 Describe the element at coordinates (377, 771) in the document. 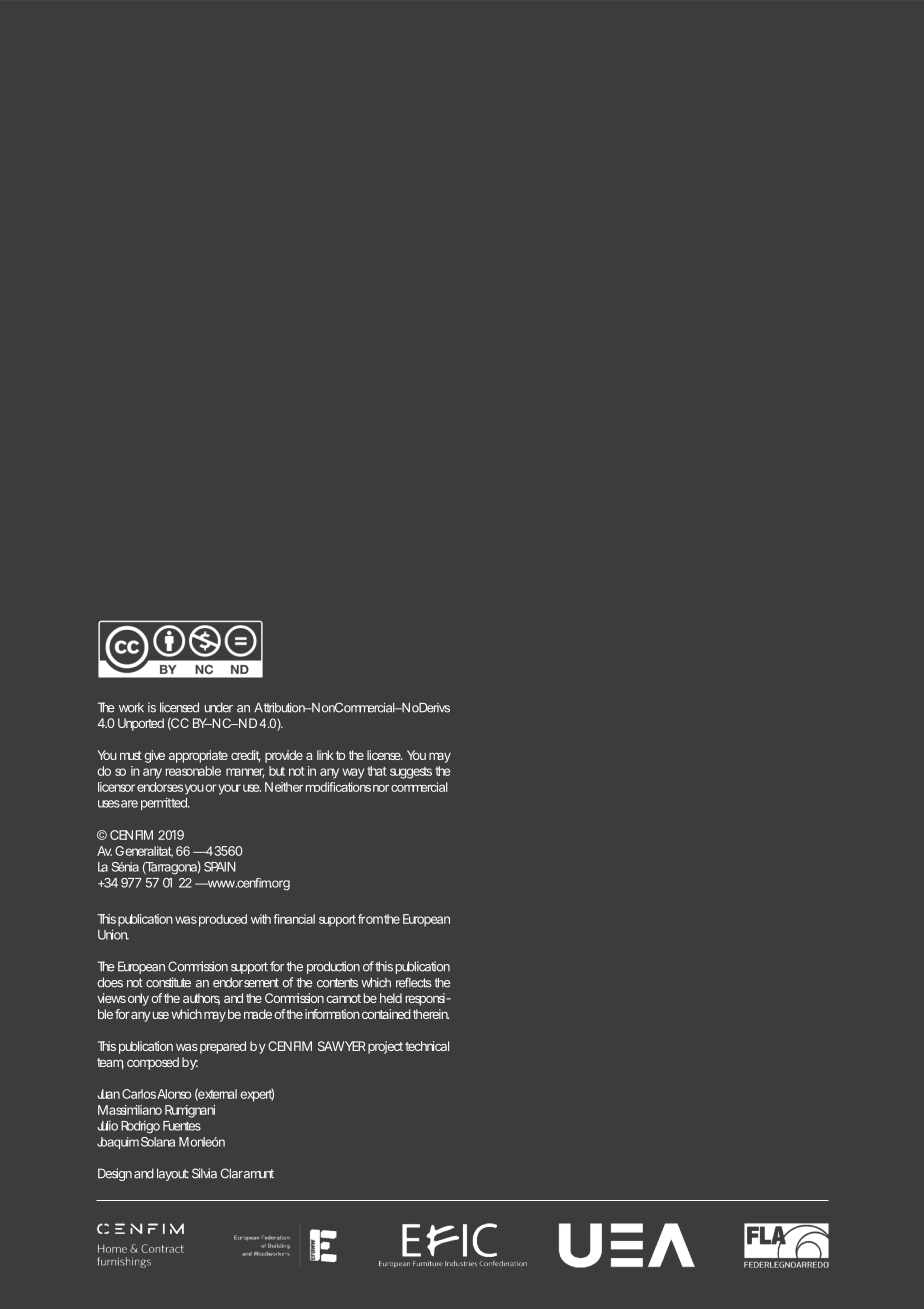

I see `that` at that location.
